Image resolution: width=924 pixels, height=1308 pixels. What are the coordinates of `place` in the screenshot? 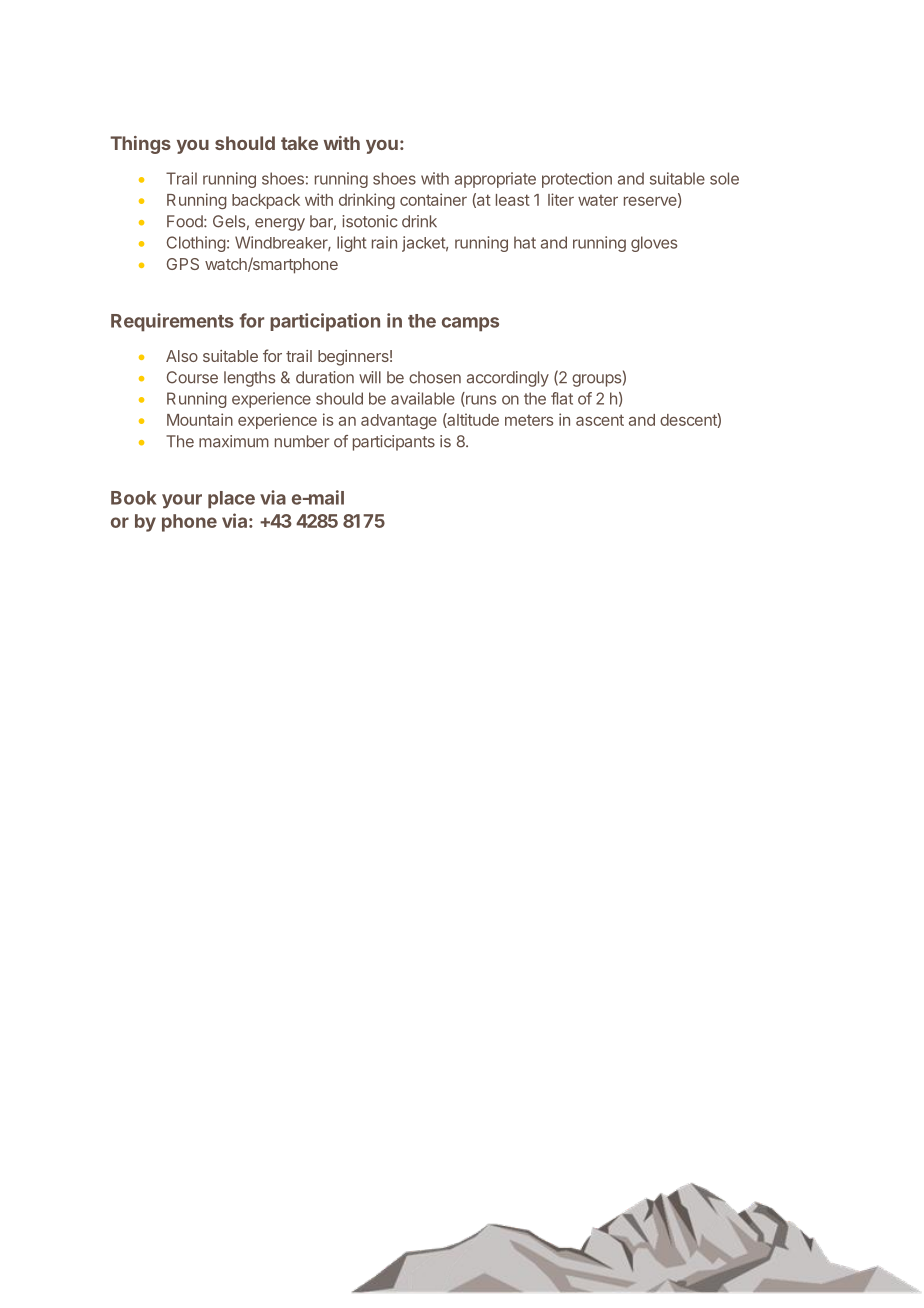 It's located at (231, 500).
